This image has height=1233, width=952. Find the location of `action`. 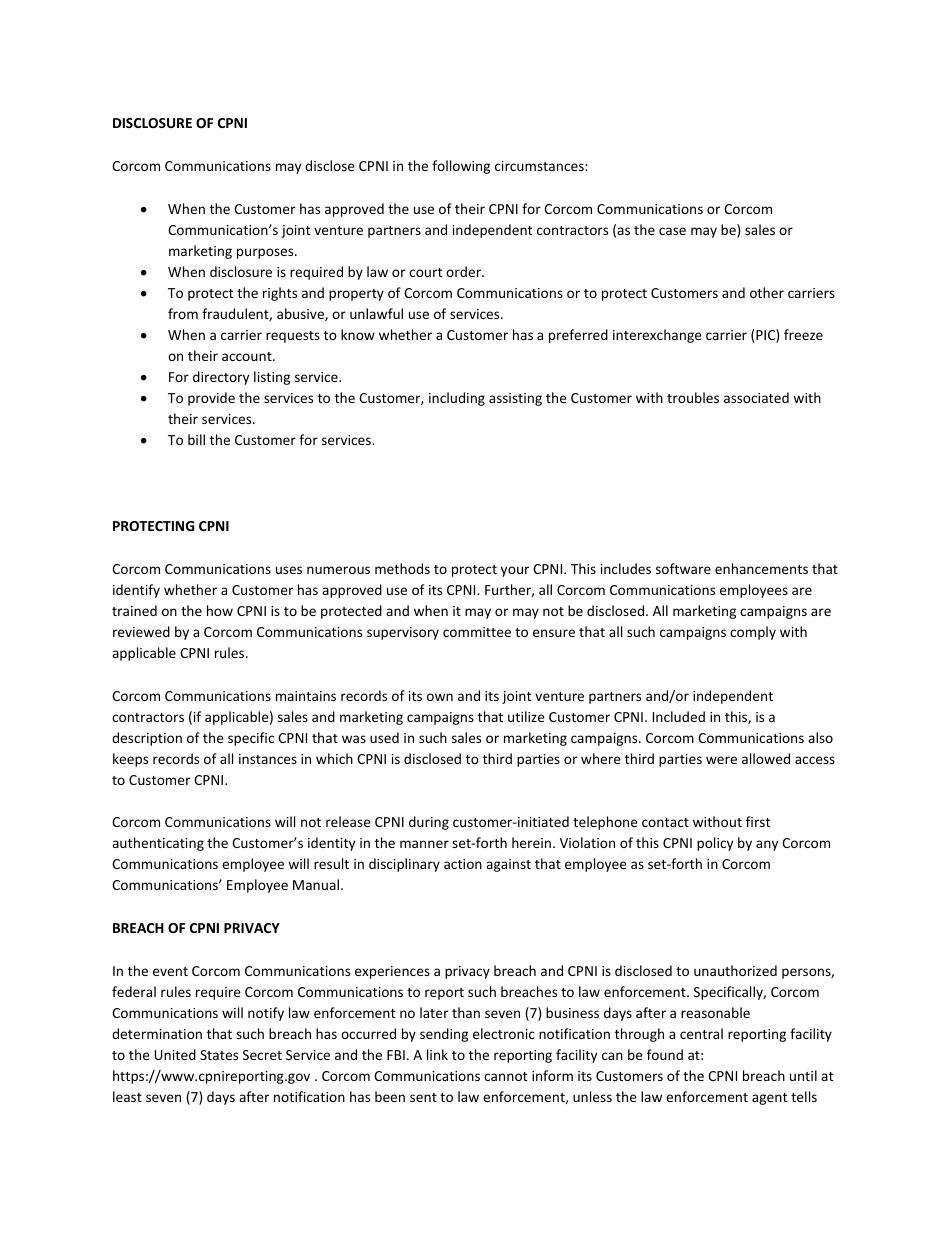

action is located at coordinates (463, 864).
